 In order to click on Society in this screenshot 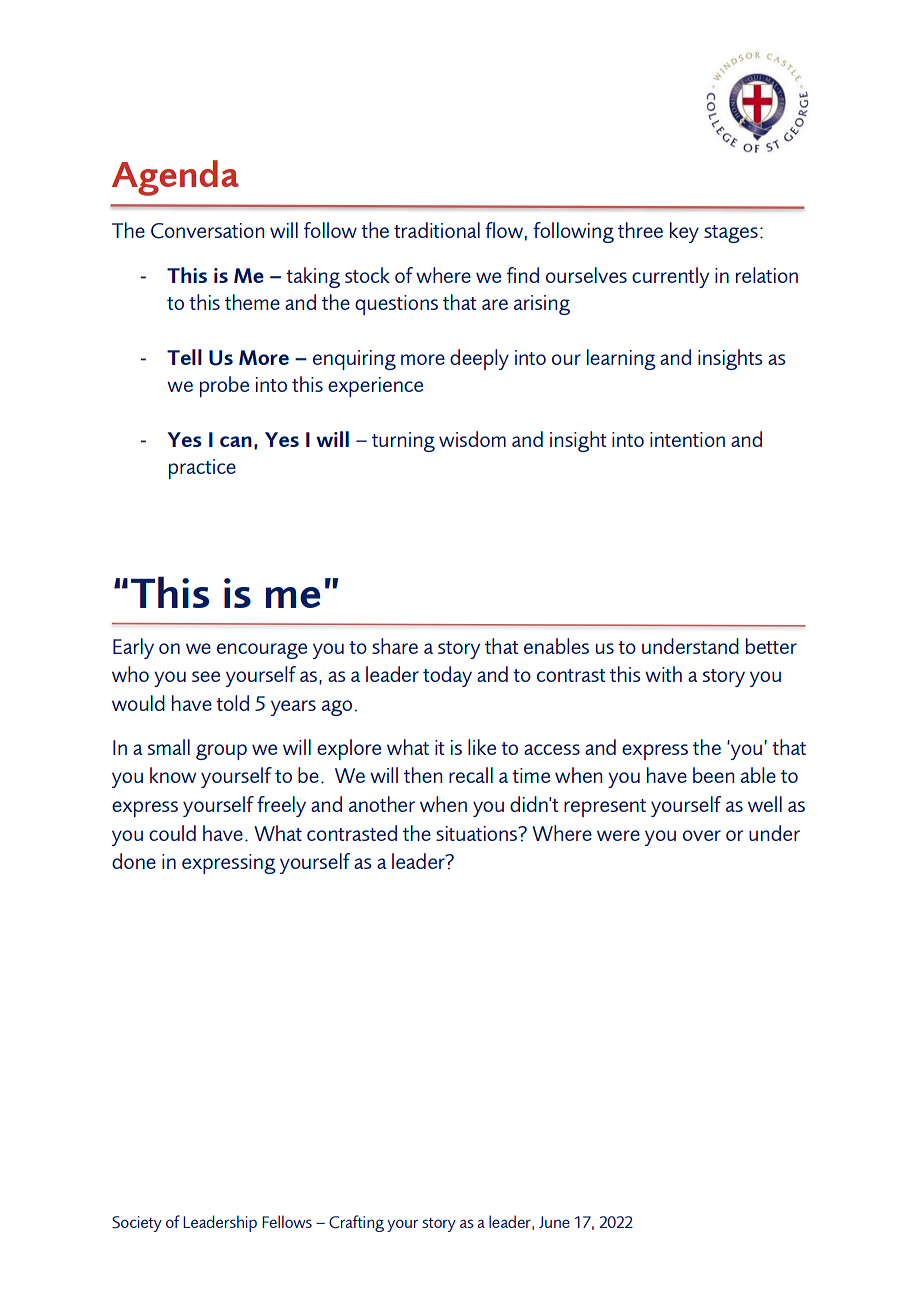, I will do `click(137, 1224)`.
